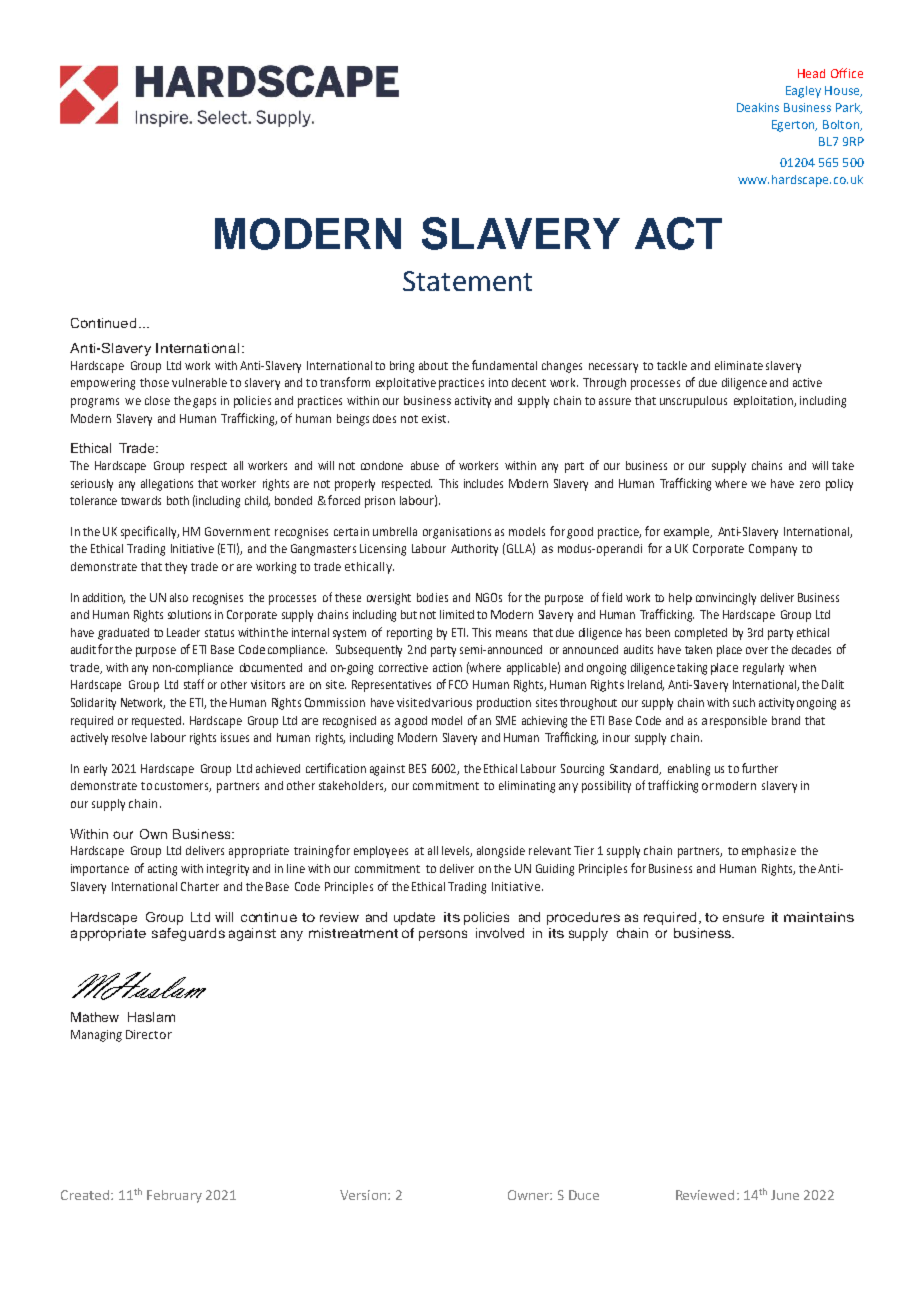 This screenshot has height=1307, width=924. Describe the element at coordinates (467, 281) in the screenshot. I see `Statement` at that location.
